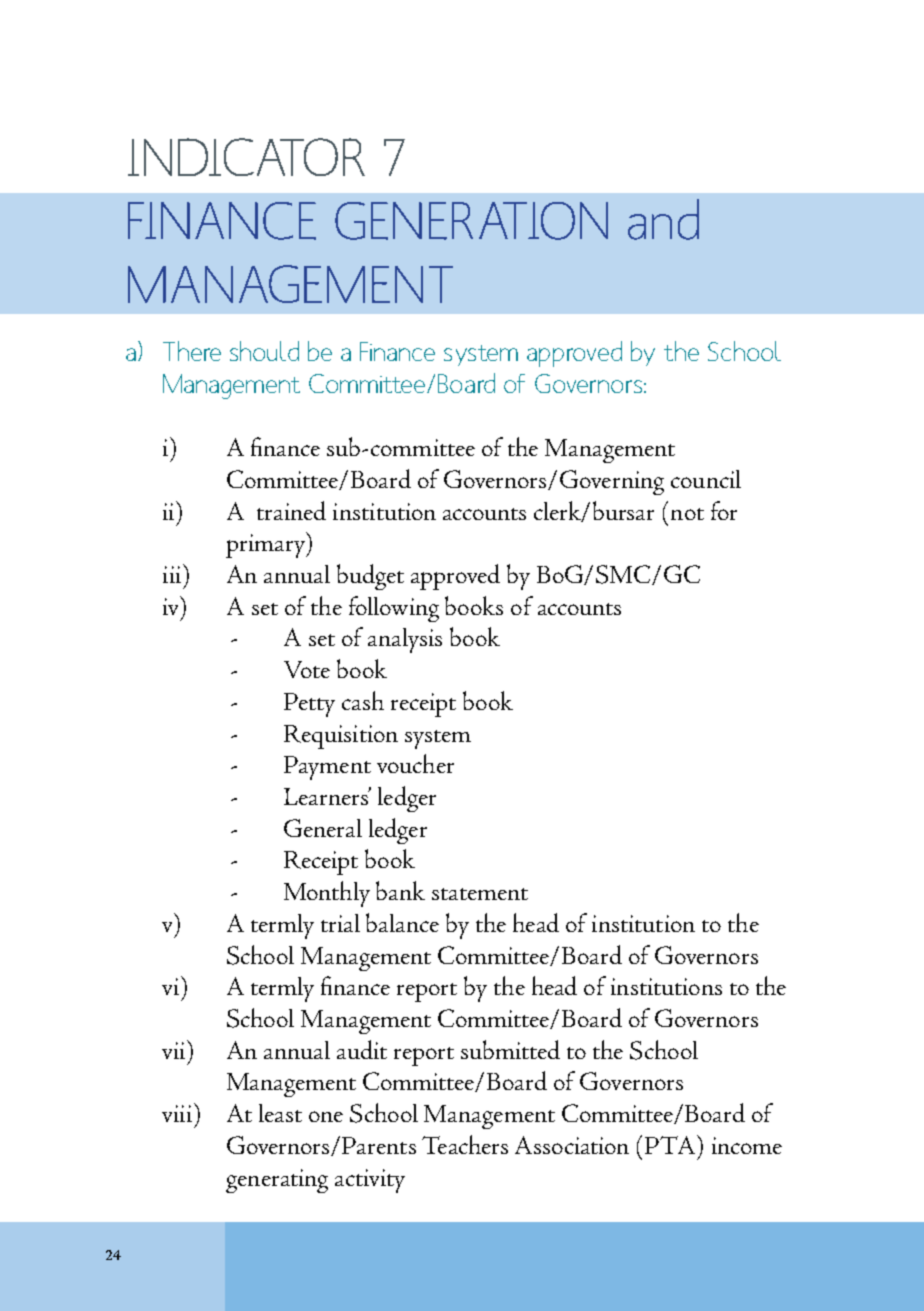  What do you see at coordinates (277, 1181) in the image?
I see `generating` at bounding box center [277, 1181].
